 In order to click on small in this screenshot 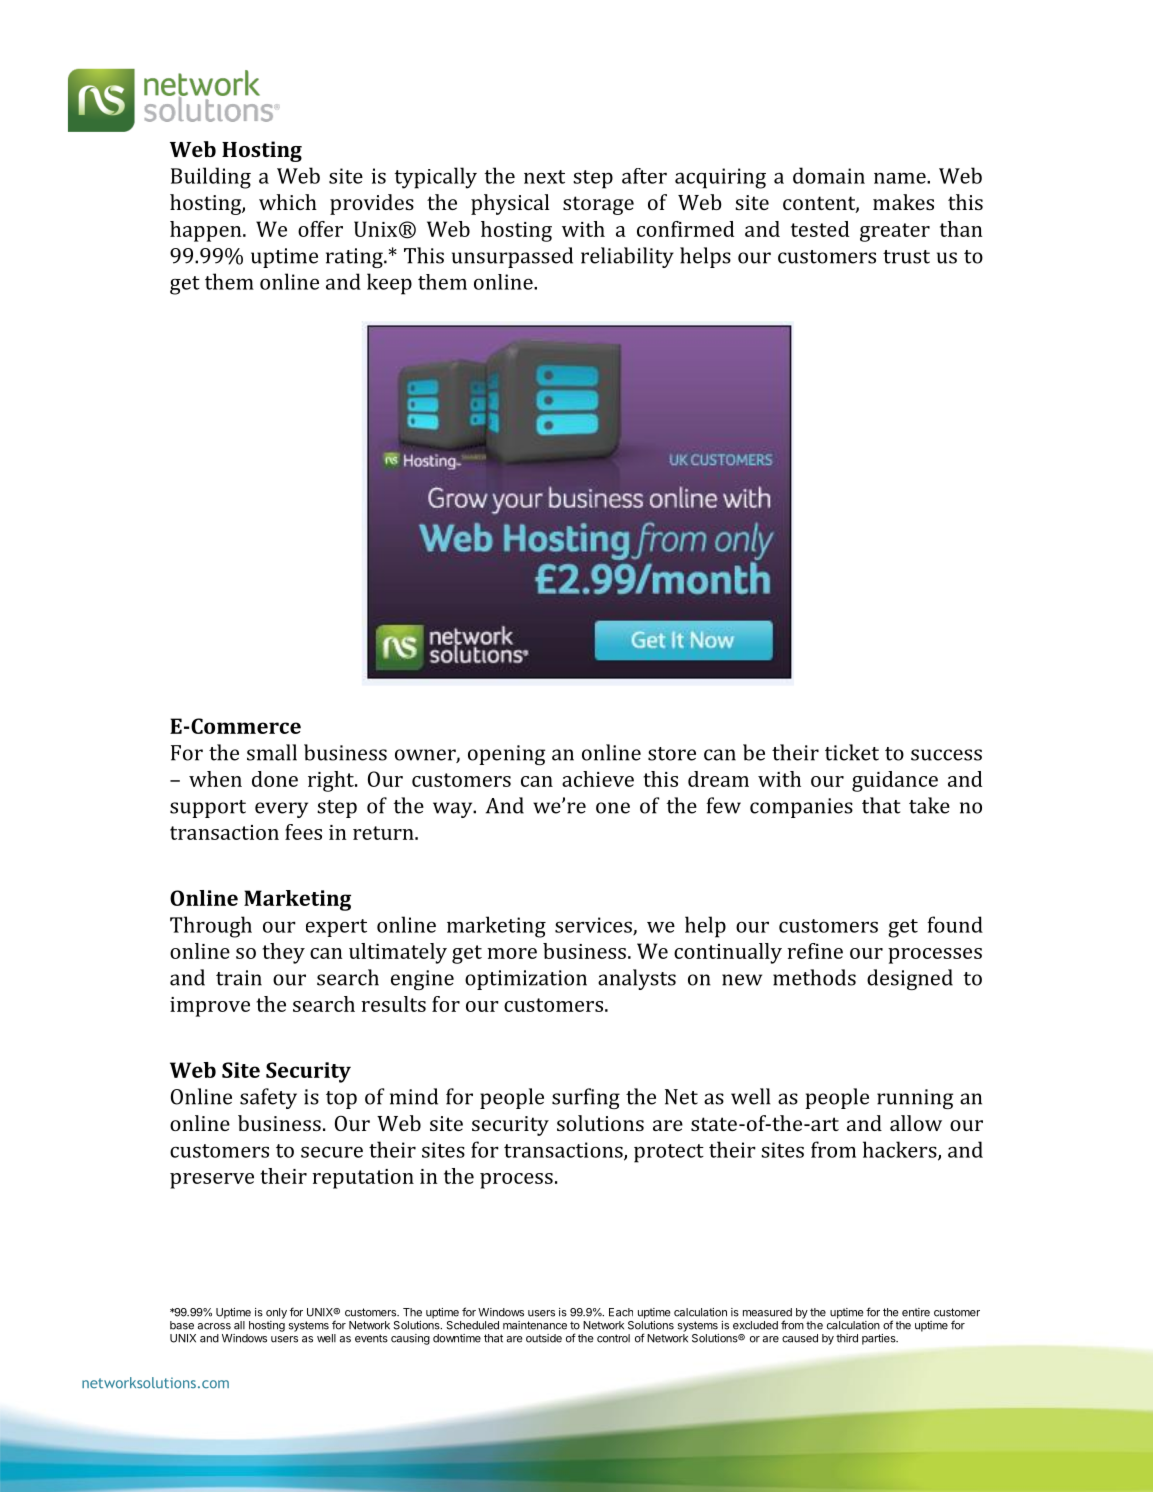, I will do `click(272, 752)`.
